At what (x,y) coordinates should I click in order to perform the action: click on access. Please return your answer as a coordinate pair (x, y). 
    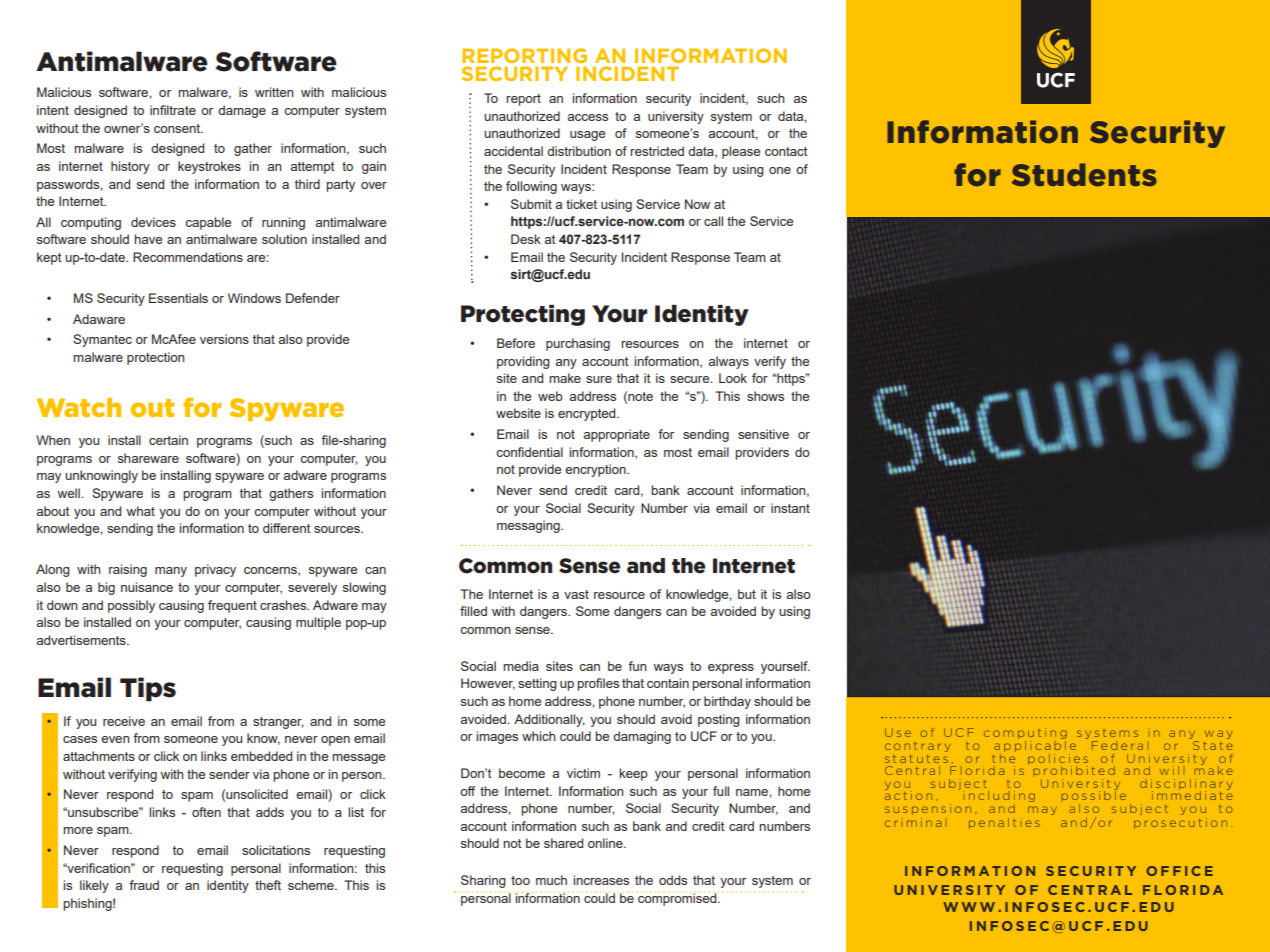
    Looking at the image, I should click on (587, 117).
